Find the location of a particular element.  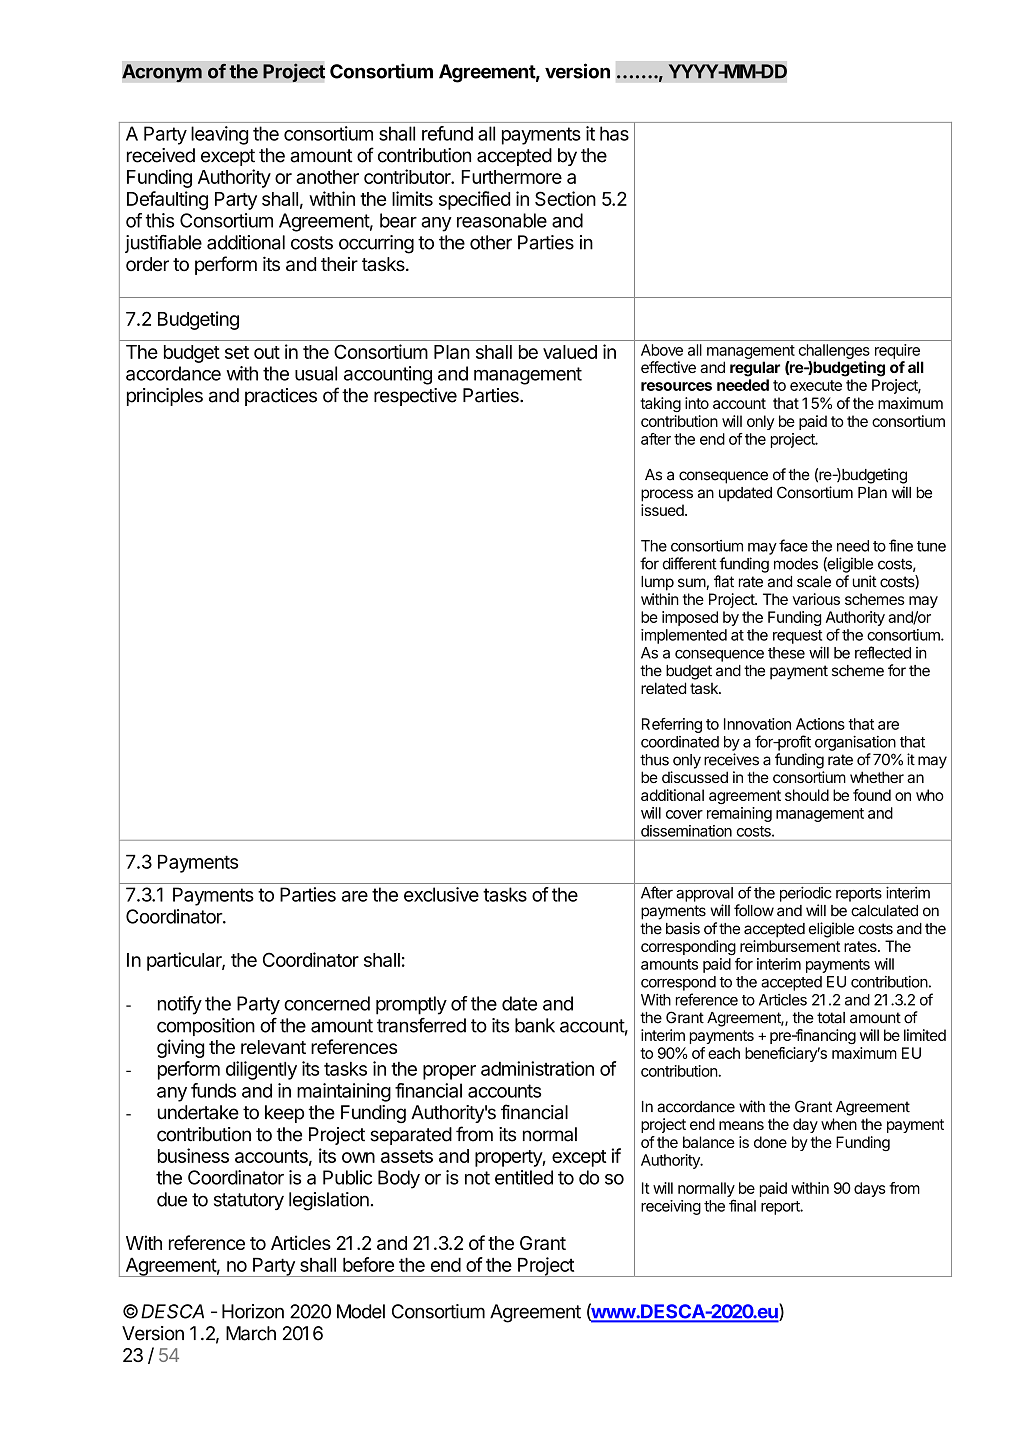

exclusive is located at coordinates (441, 894).
